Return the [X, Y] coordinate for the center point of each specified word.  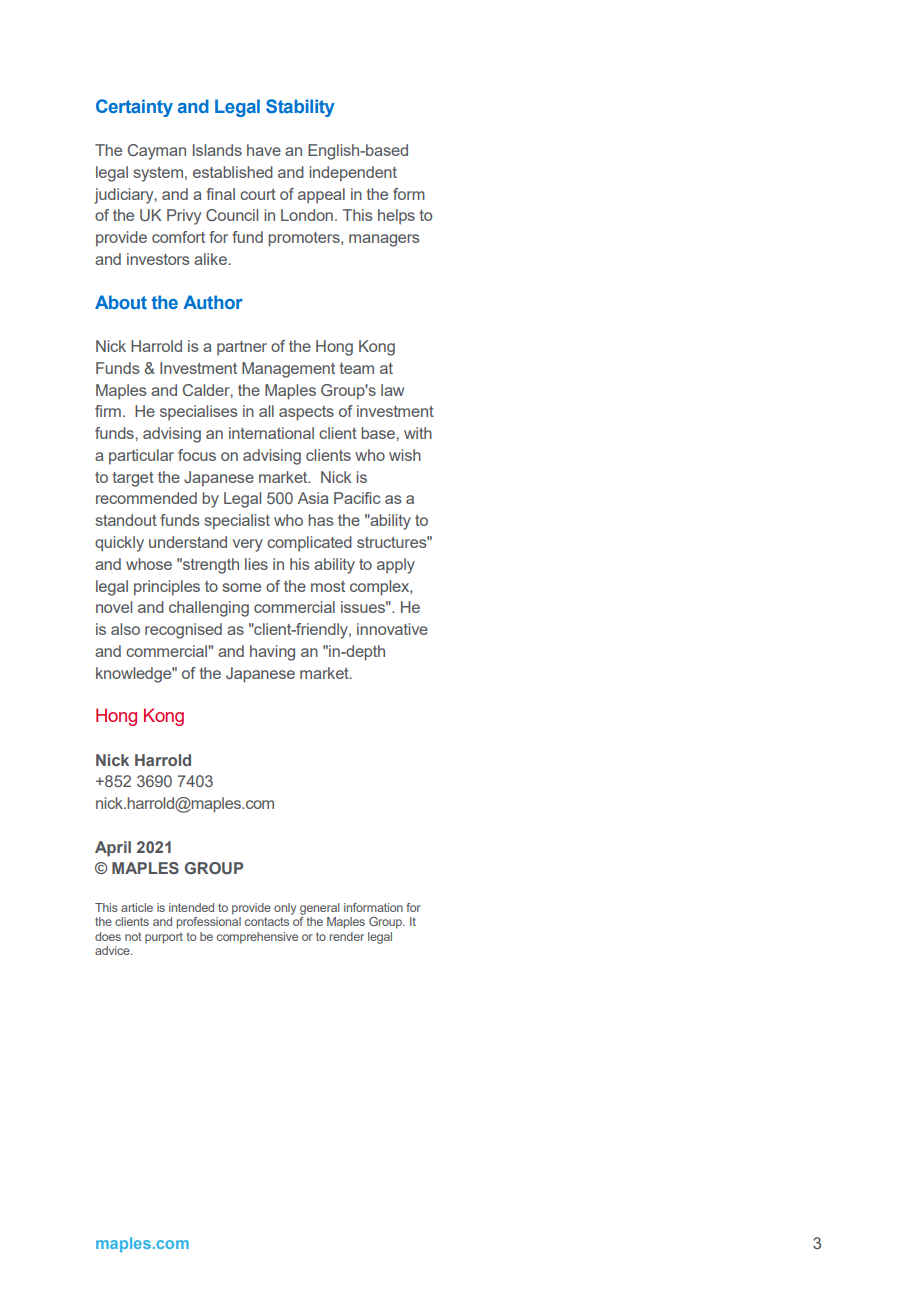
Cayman [157, 152]
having [272, 653]
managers [384, 240]
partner [242, 348]
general [320, 909]
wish [405, 455]
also [125, 629]
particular [141, 457]
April [113, 849]
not [133, 936]
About [121, 302]
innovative [392, 629]
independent [353, 174]
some [241, 587]
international [271, 433]
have [264, 150]
